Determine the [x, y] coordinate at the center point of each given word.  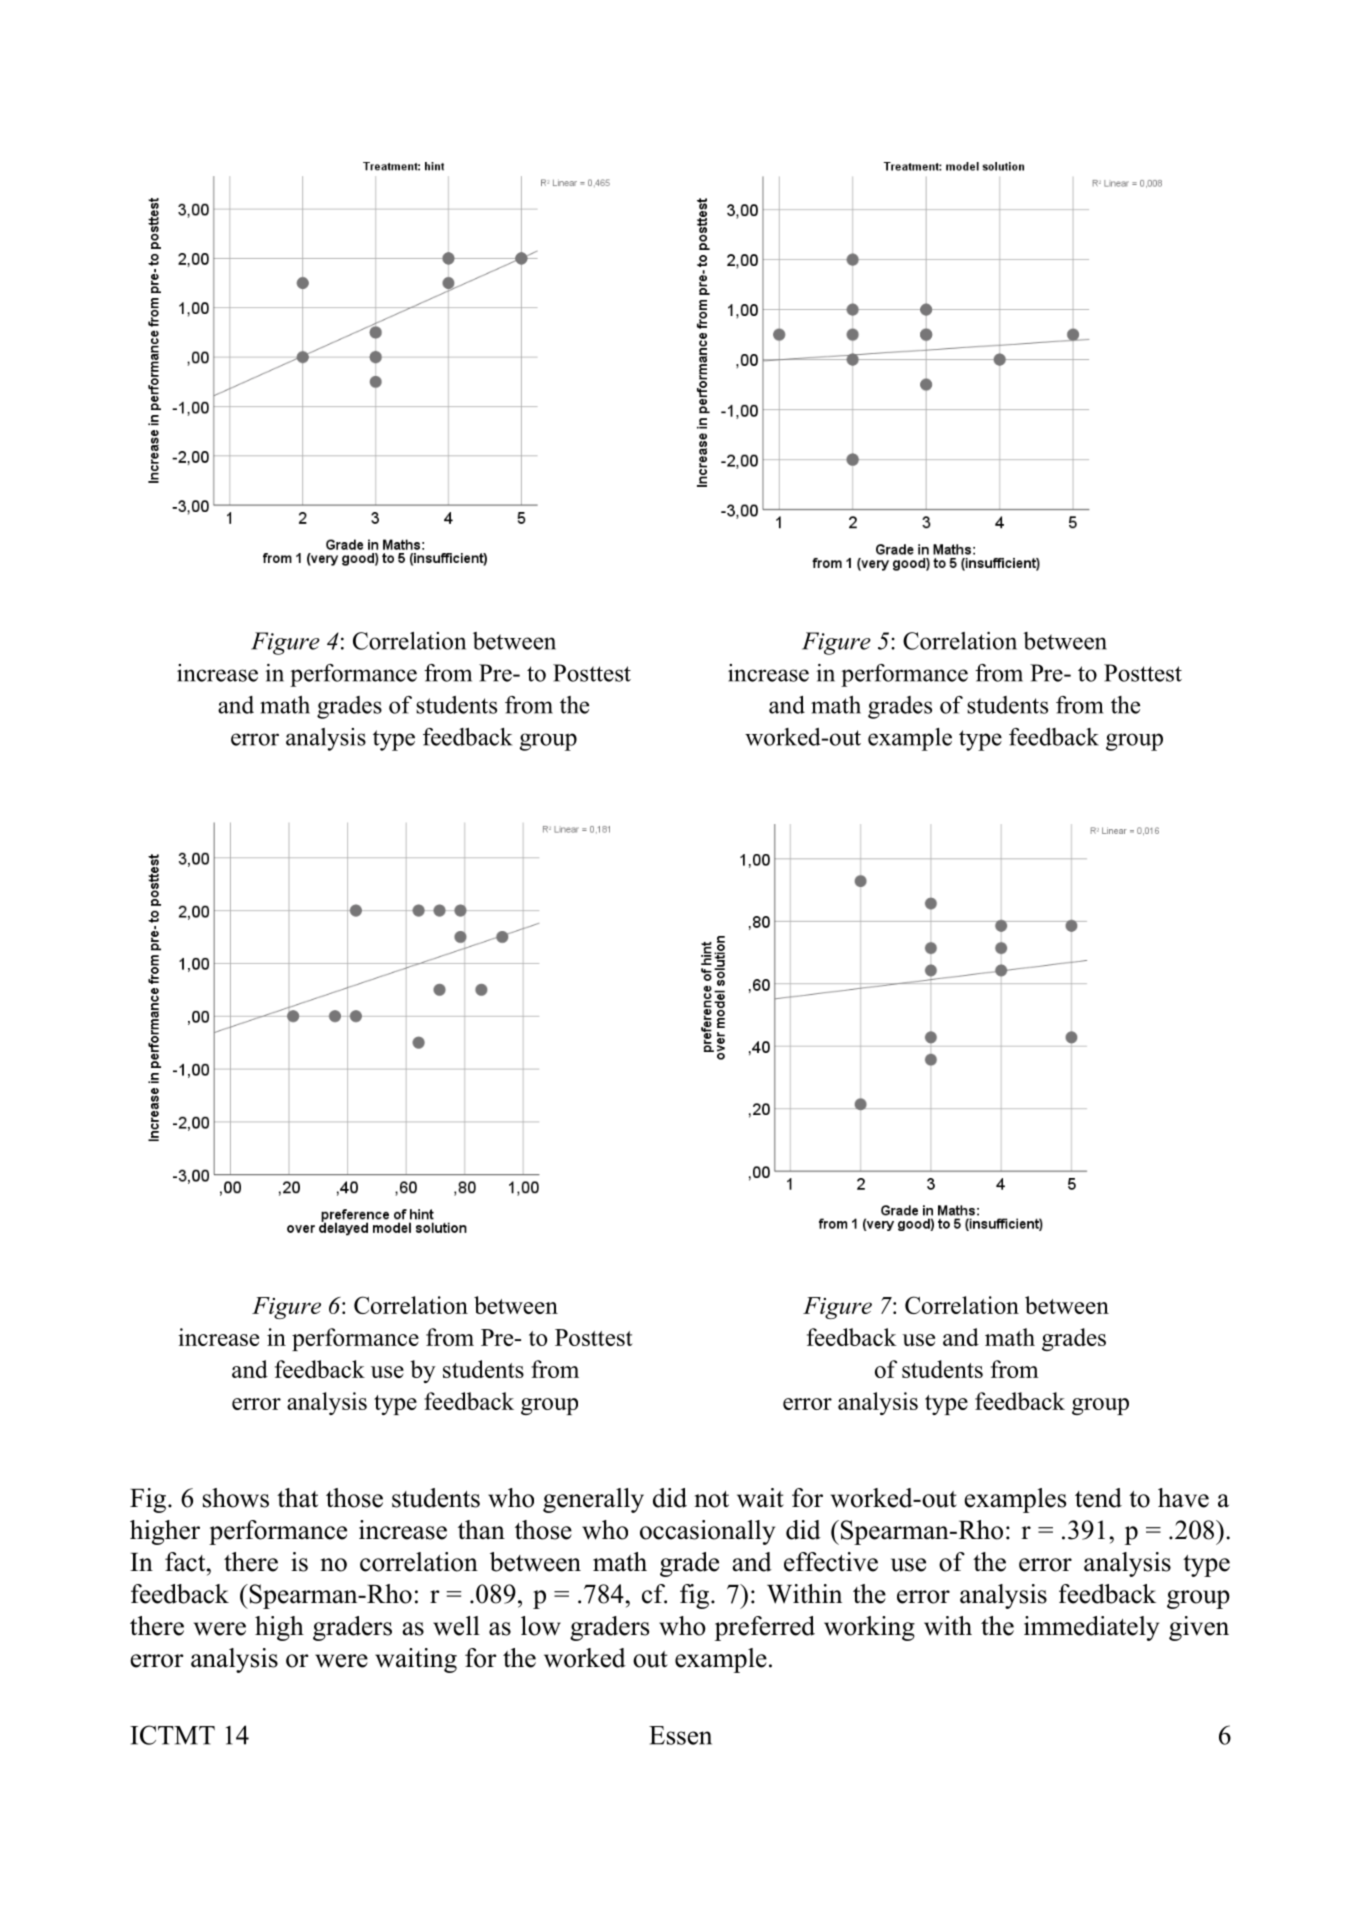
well [456, 1626]
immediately [1091, 1628]
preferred [765, 1628]
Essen [680, 1735]
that [297, 1498]
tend [1098, 1498]
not [712, 1499]
